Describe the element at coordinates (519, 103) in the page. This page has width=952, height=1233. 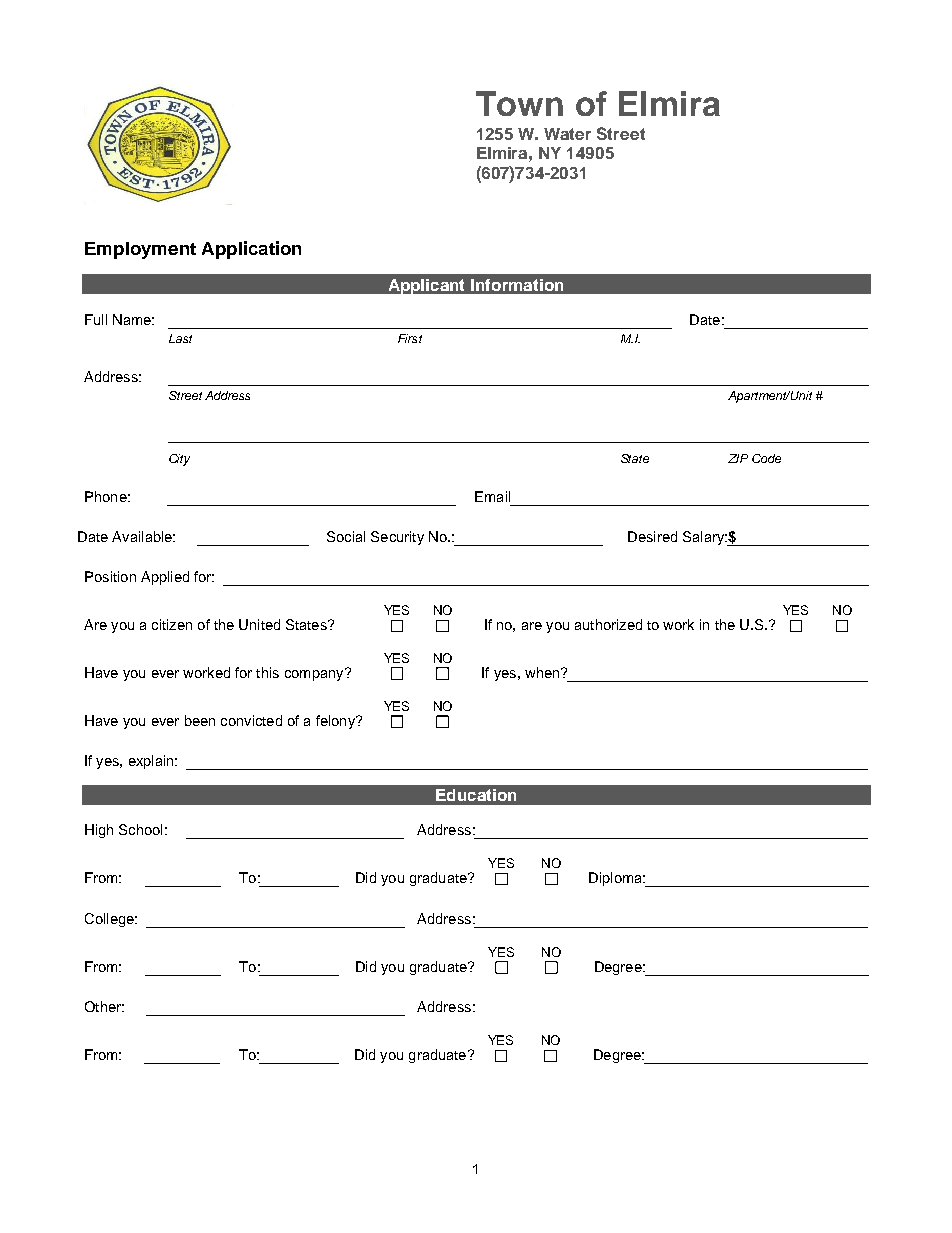
I see `Town` at that location.
